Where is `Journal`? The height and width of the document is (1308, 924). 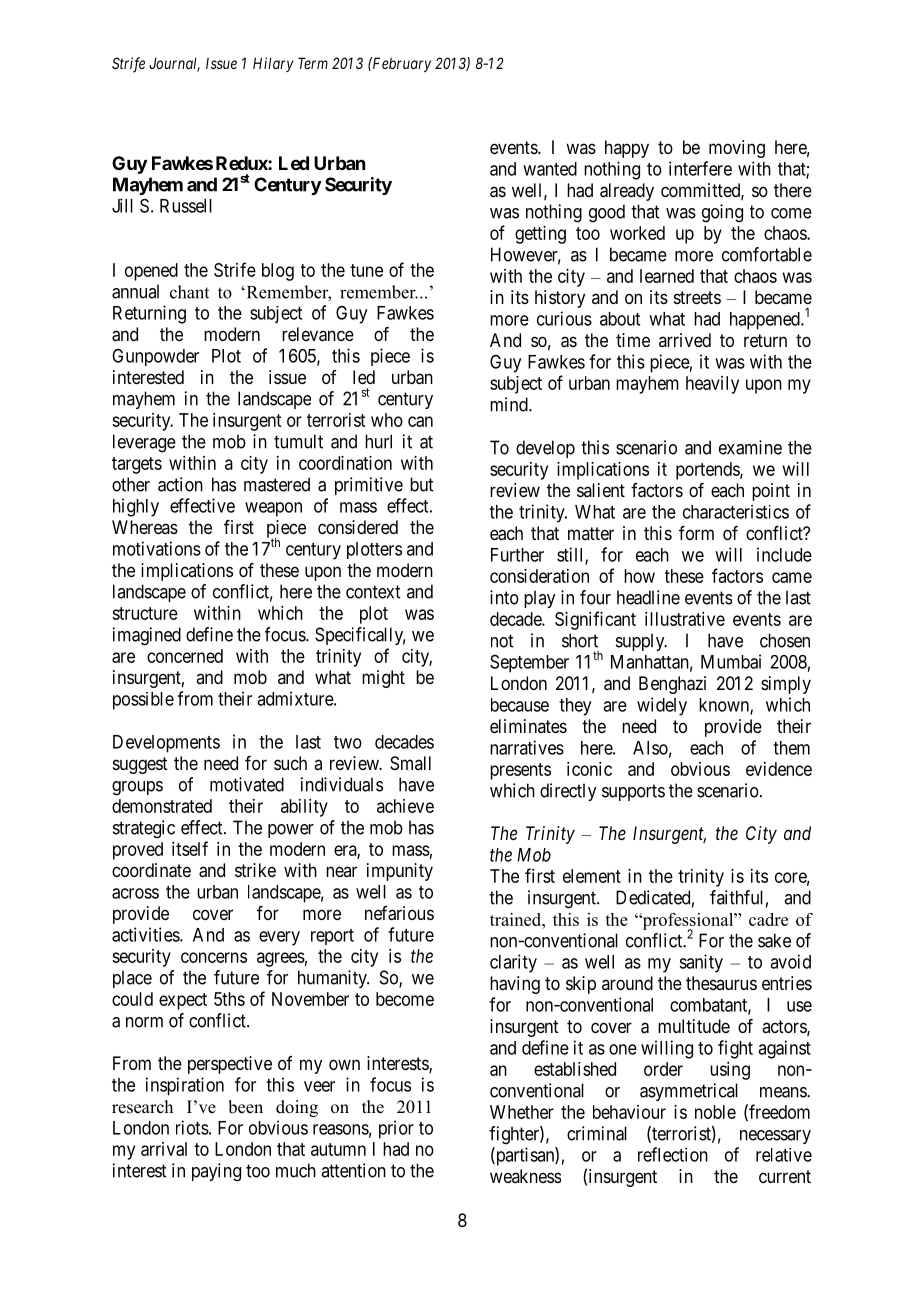 Journal is located at coordinates (174, 64).
